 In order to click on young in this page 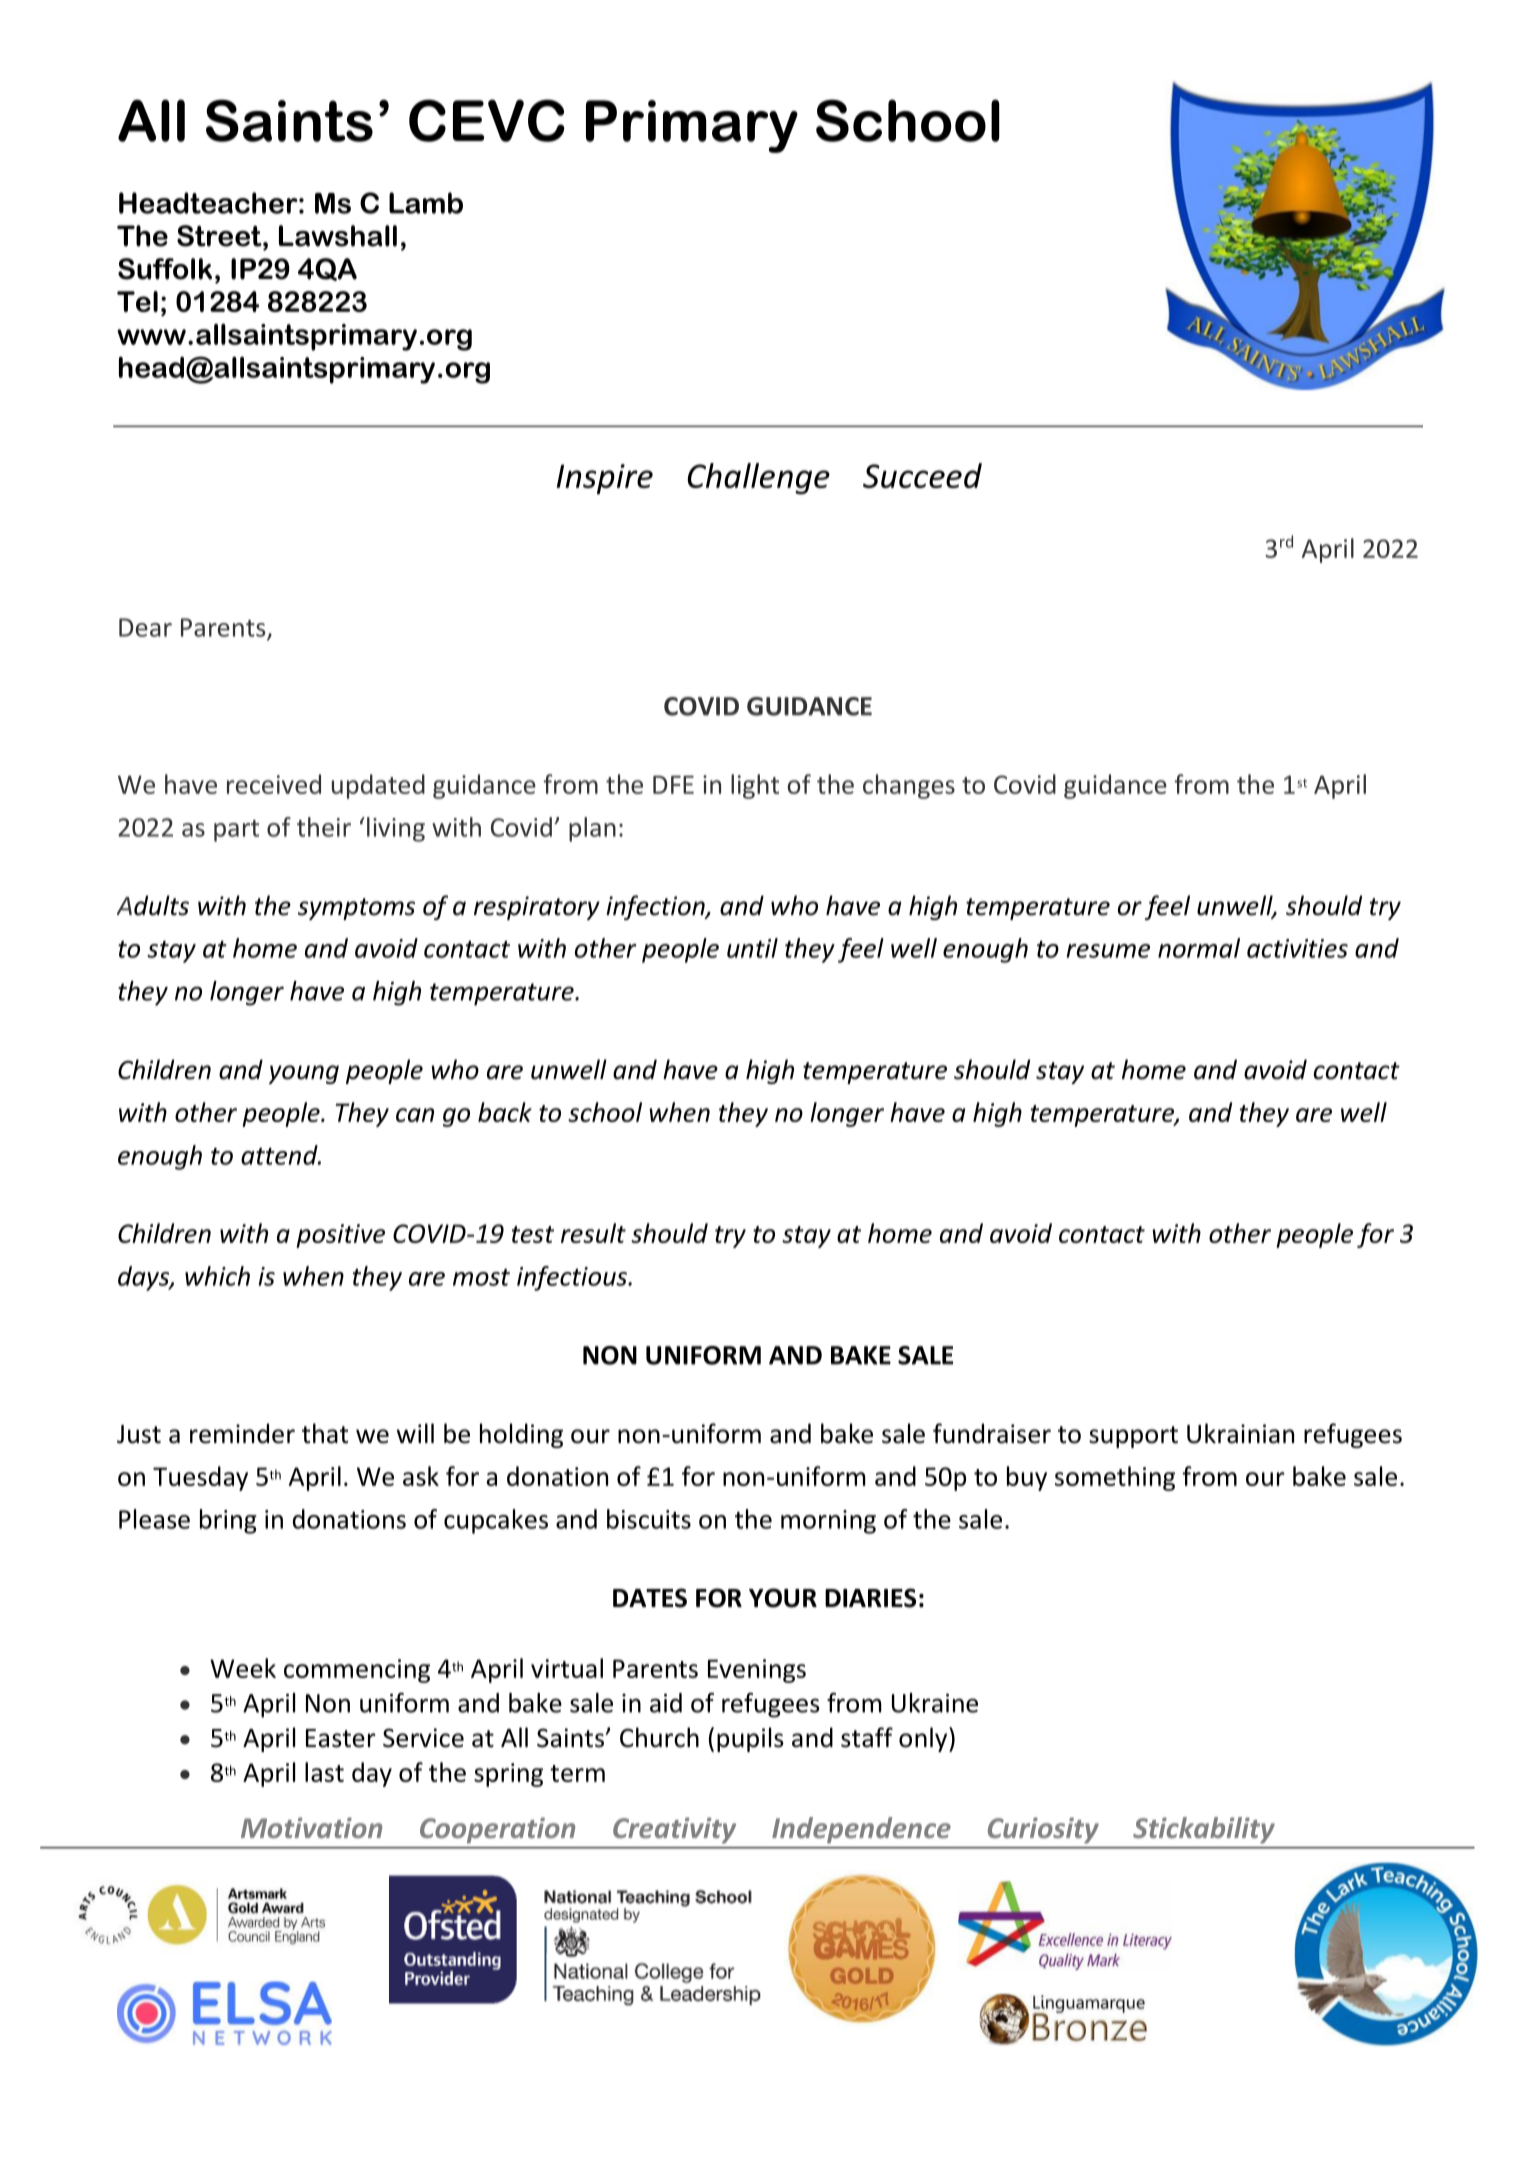, I will do `click(304, 1074)`.
